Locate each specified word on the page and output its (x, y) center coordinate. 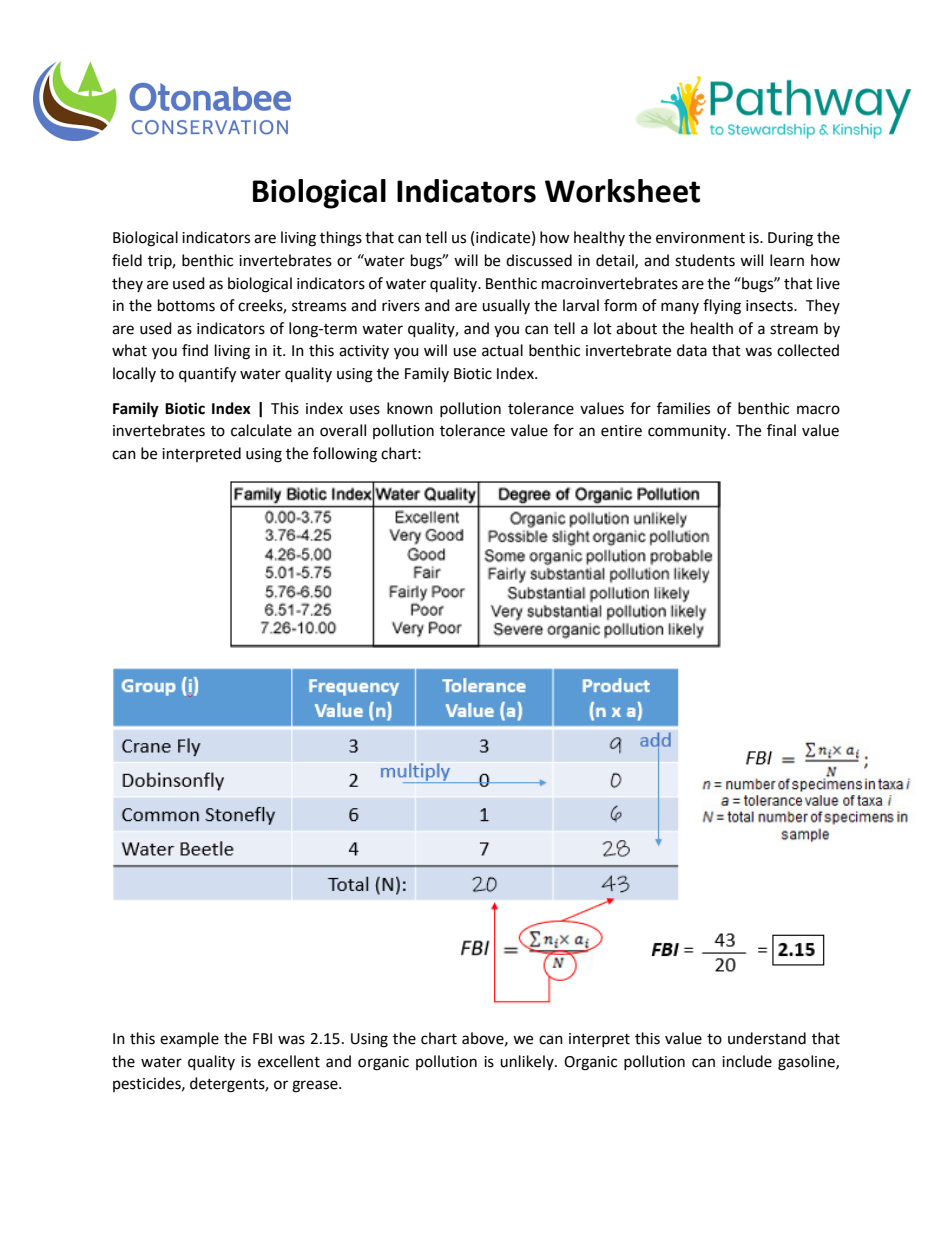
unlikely (528, 1062)
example (189, 1039)
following (345, 455)
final (781, 430)
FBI (262, 1038)
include (747, 1061)
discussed (539, 260)
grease (316, 1086)
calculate (261, 430)
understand (767, 1038)
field (127, 260)
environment (700, 238)
